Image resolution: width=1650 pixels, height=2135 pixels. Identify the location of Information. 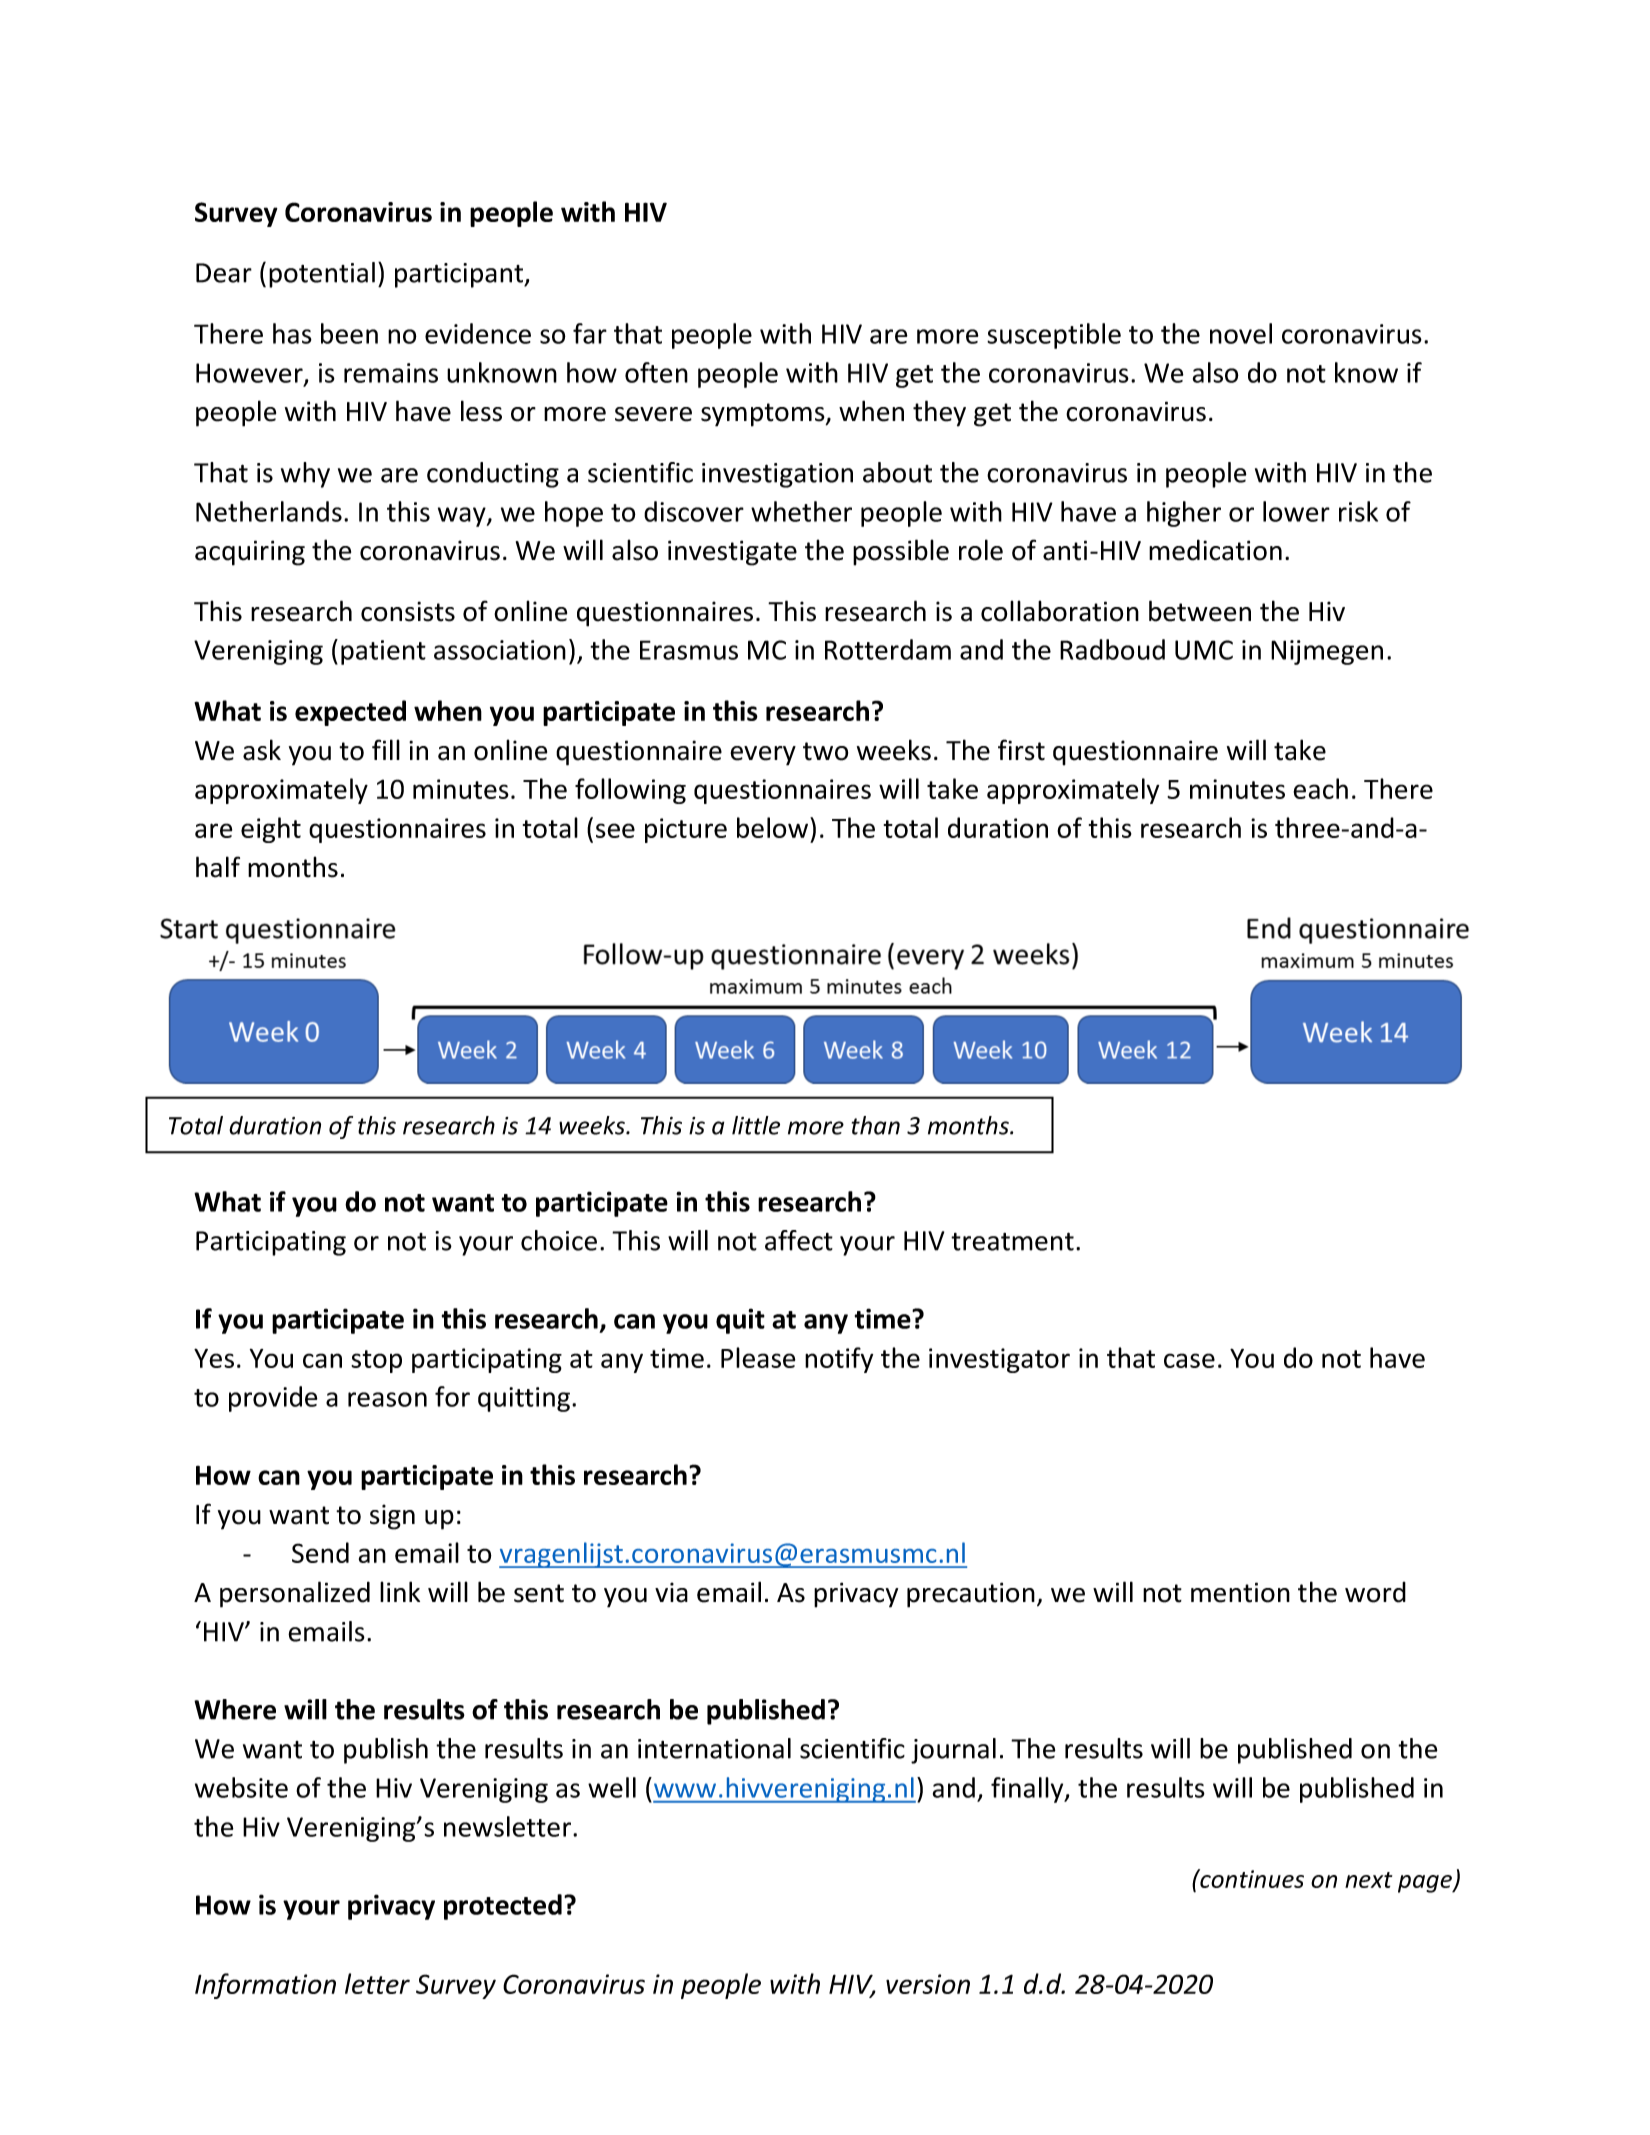
(265, 1986).
